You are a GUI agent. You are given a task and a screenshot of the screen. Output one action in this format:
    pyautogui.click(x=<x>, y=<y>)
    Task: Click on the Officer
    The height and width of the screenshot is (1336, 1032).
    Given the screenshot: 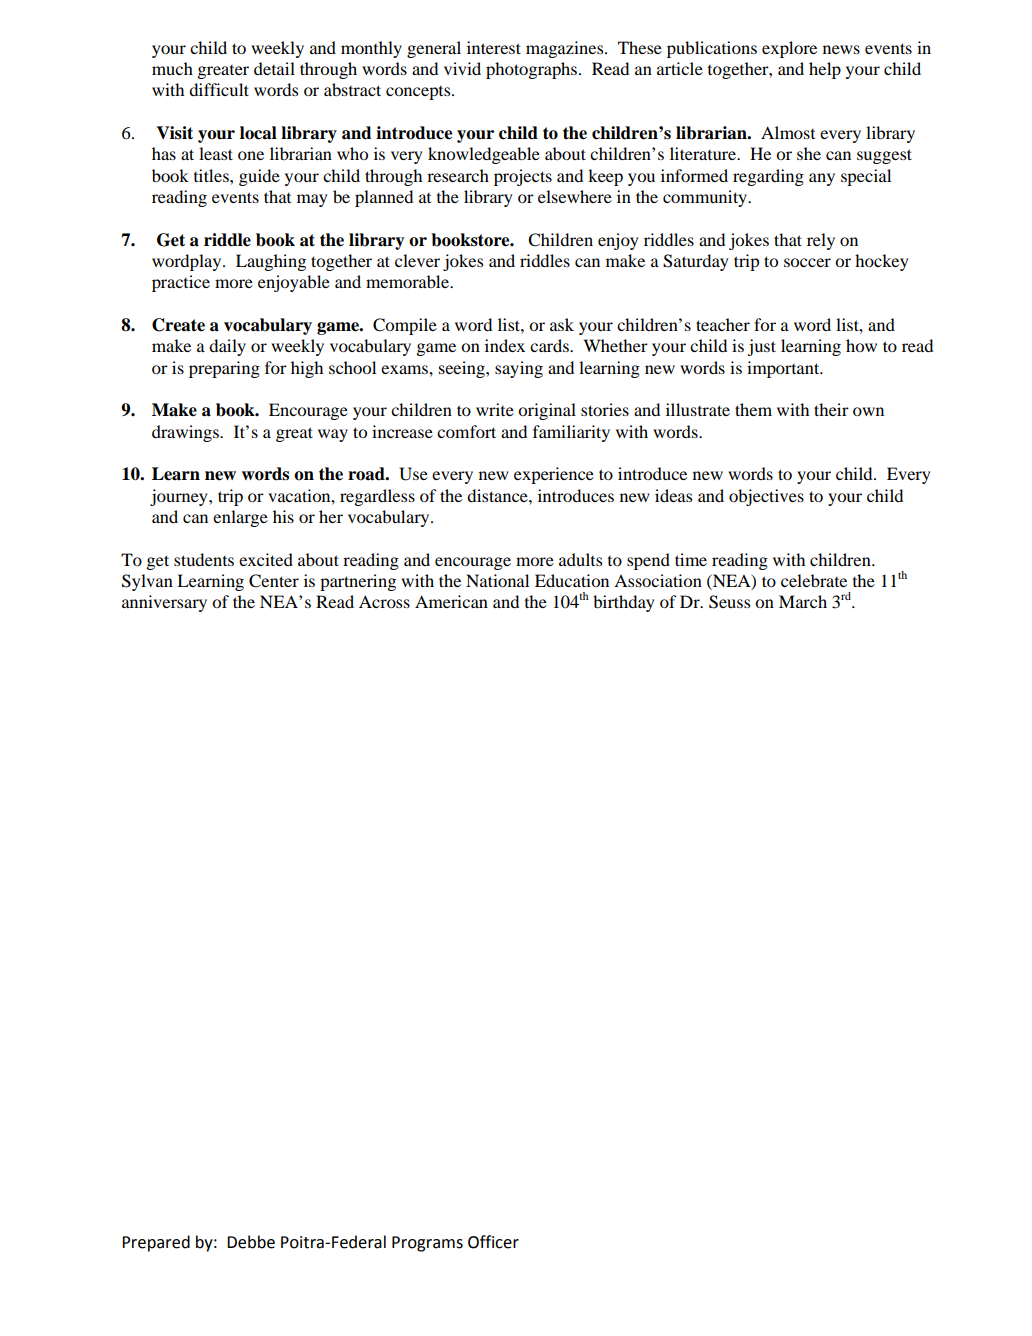 What is the action you would take?
    pyautogui.click(x=493, y=1242)
